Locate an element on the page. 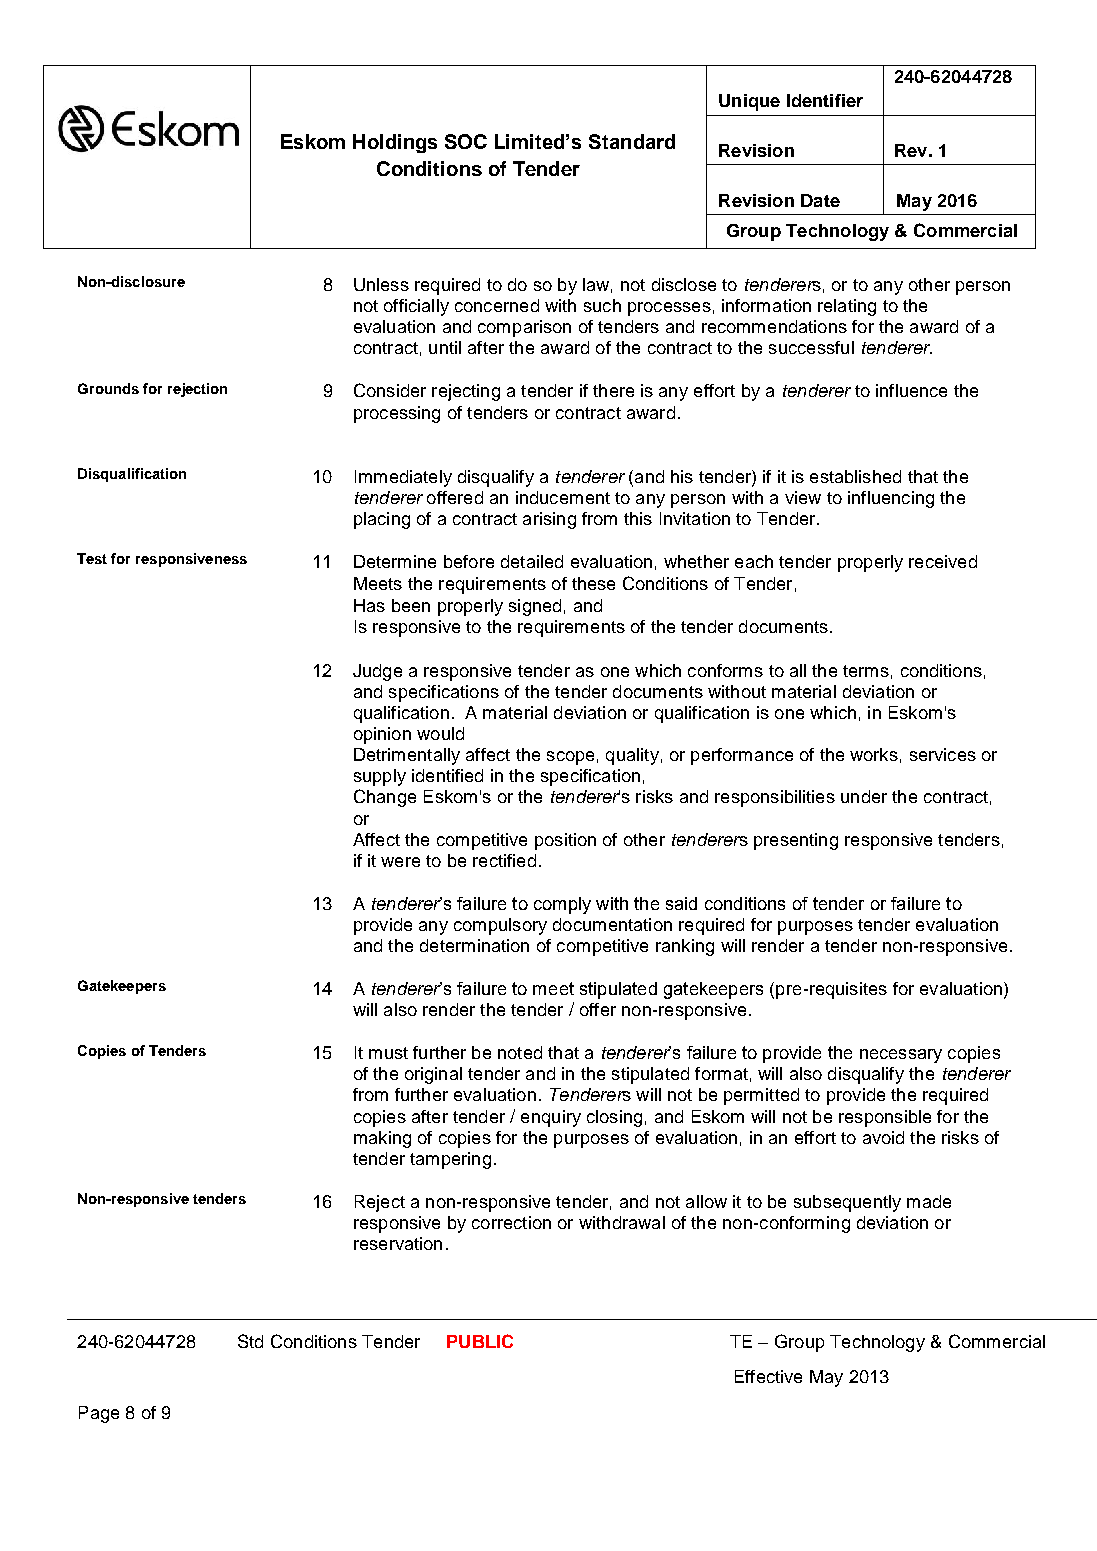  Holdings is located at coordinates (395, 143).
